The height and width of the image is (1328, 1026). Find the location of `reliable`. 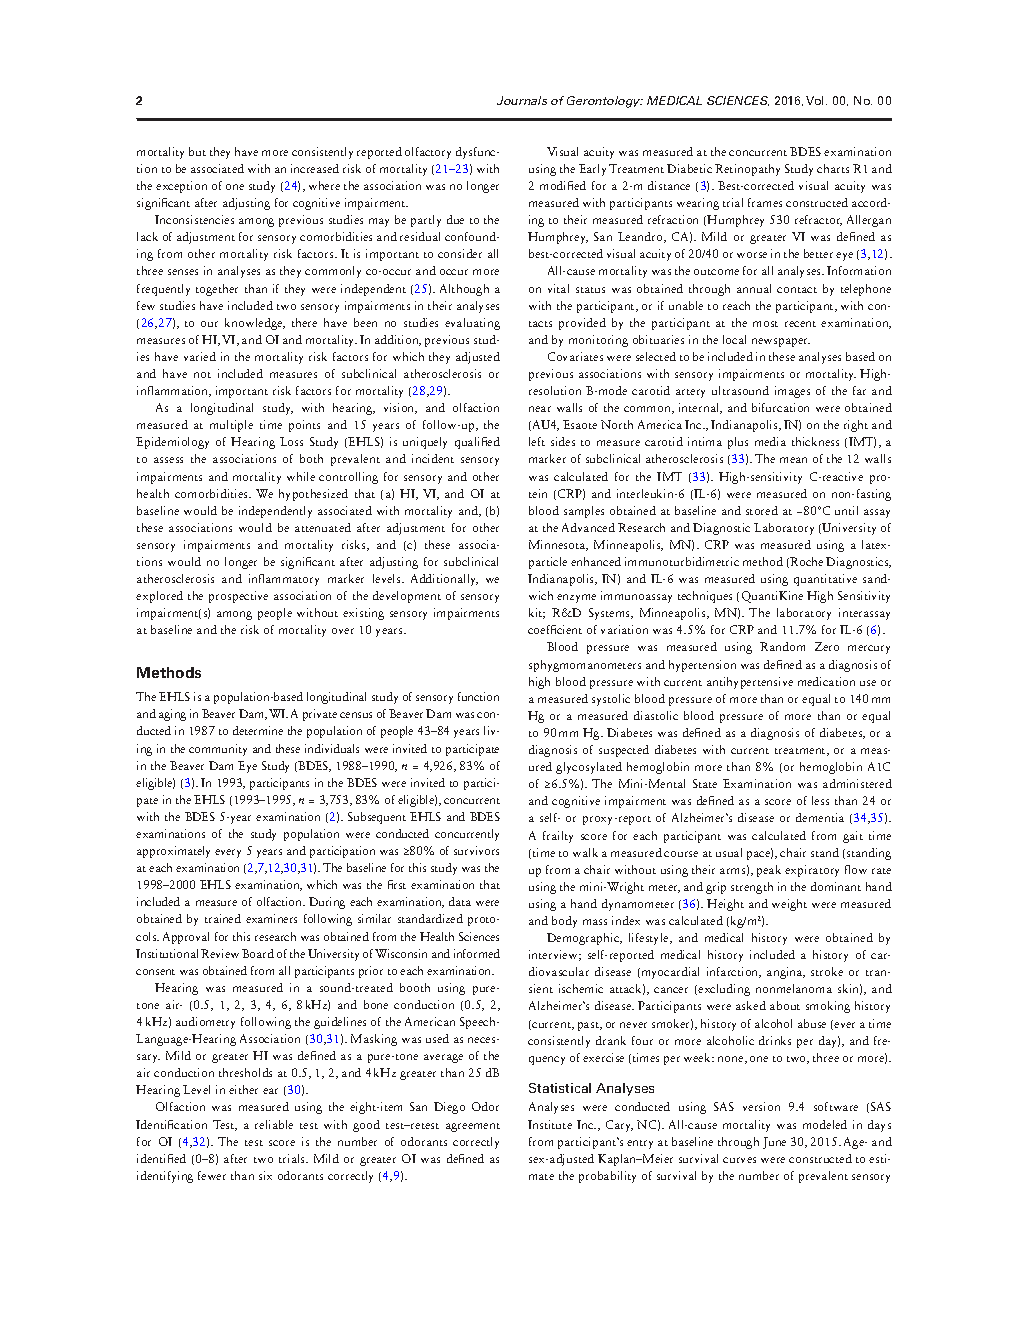

reliable is located at coordinates (274, 1124).
